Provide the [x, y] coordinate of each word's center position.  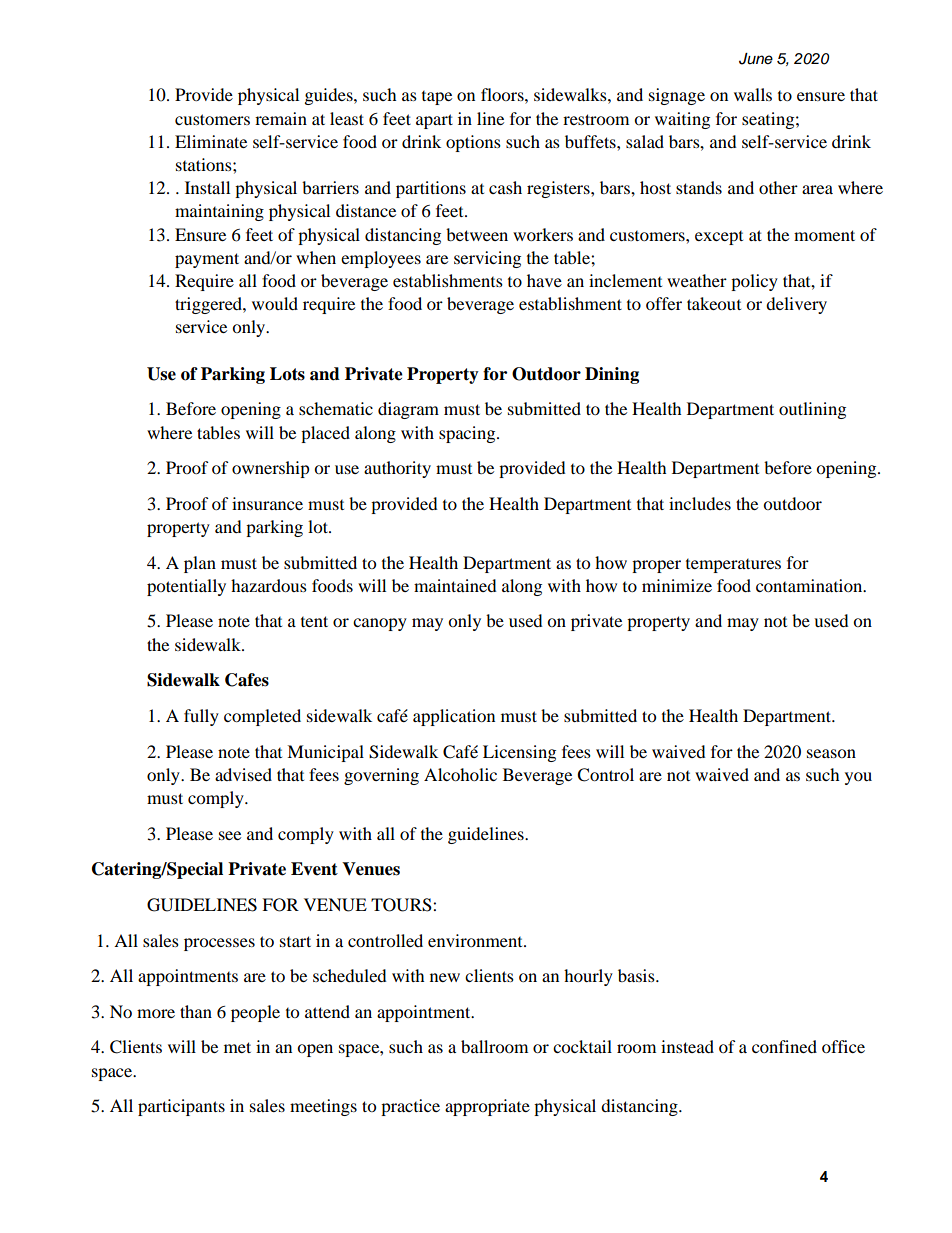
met [237, 1047]
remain [281, 118]
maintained [455, 585]
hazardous [269, 585]
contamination [810, 585]
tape [437, 98]
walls [753, 94]
